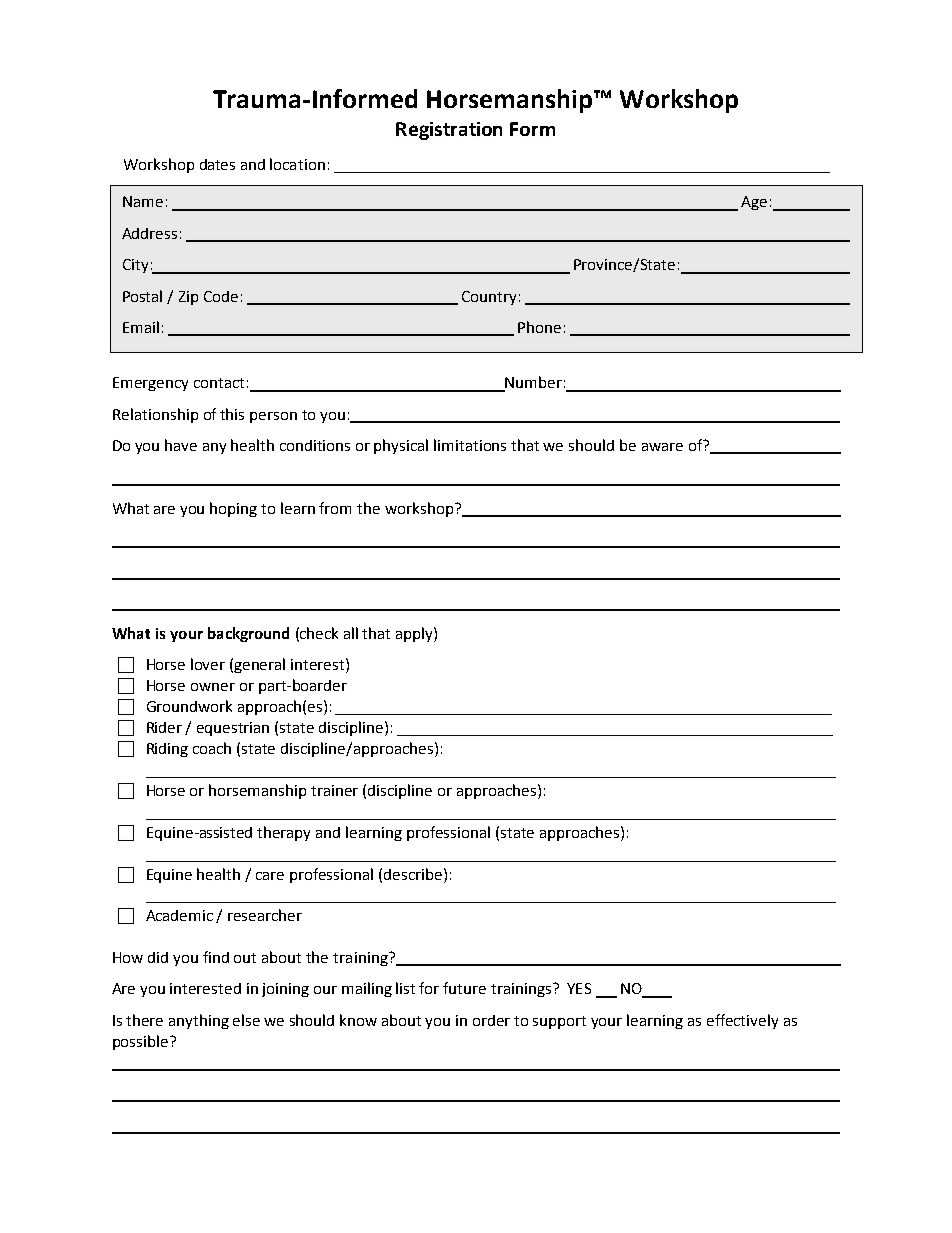  Describe the element at coordinates (219, 383) in the image. I see `contact` at that location.
